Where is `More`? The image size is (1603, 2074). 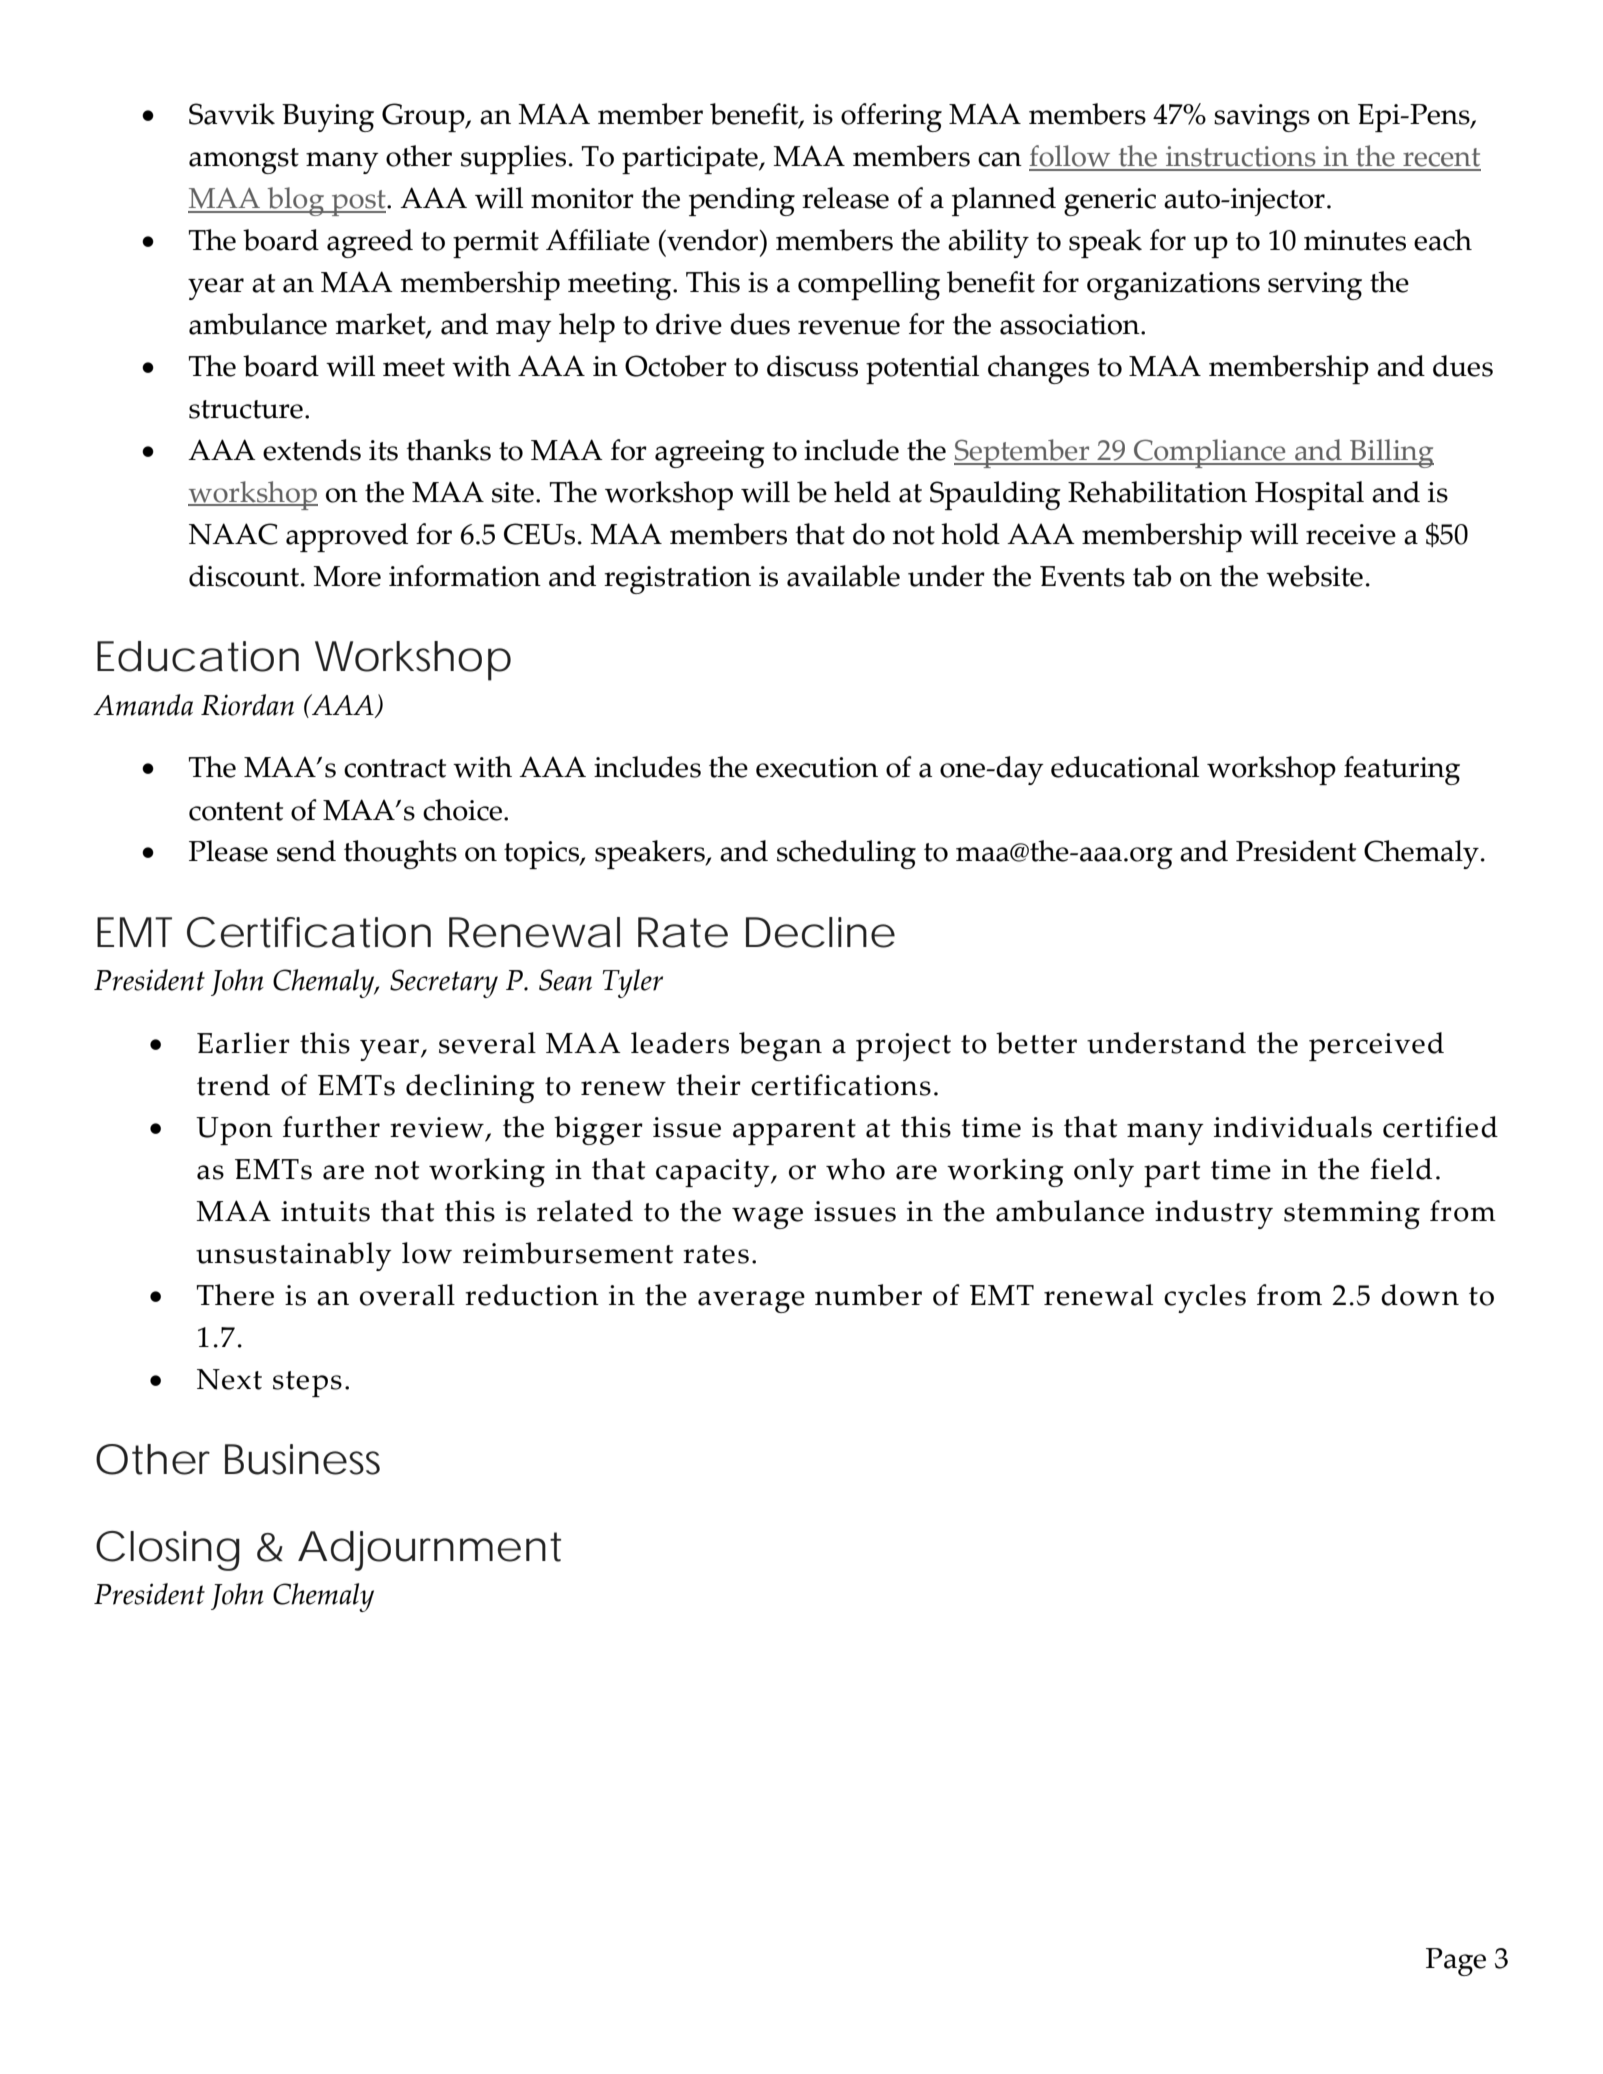 More is located at coordinates (347, 576).
